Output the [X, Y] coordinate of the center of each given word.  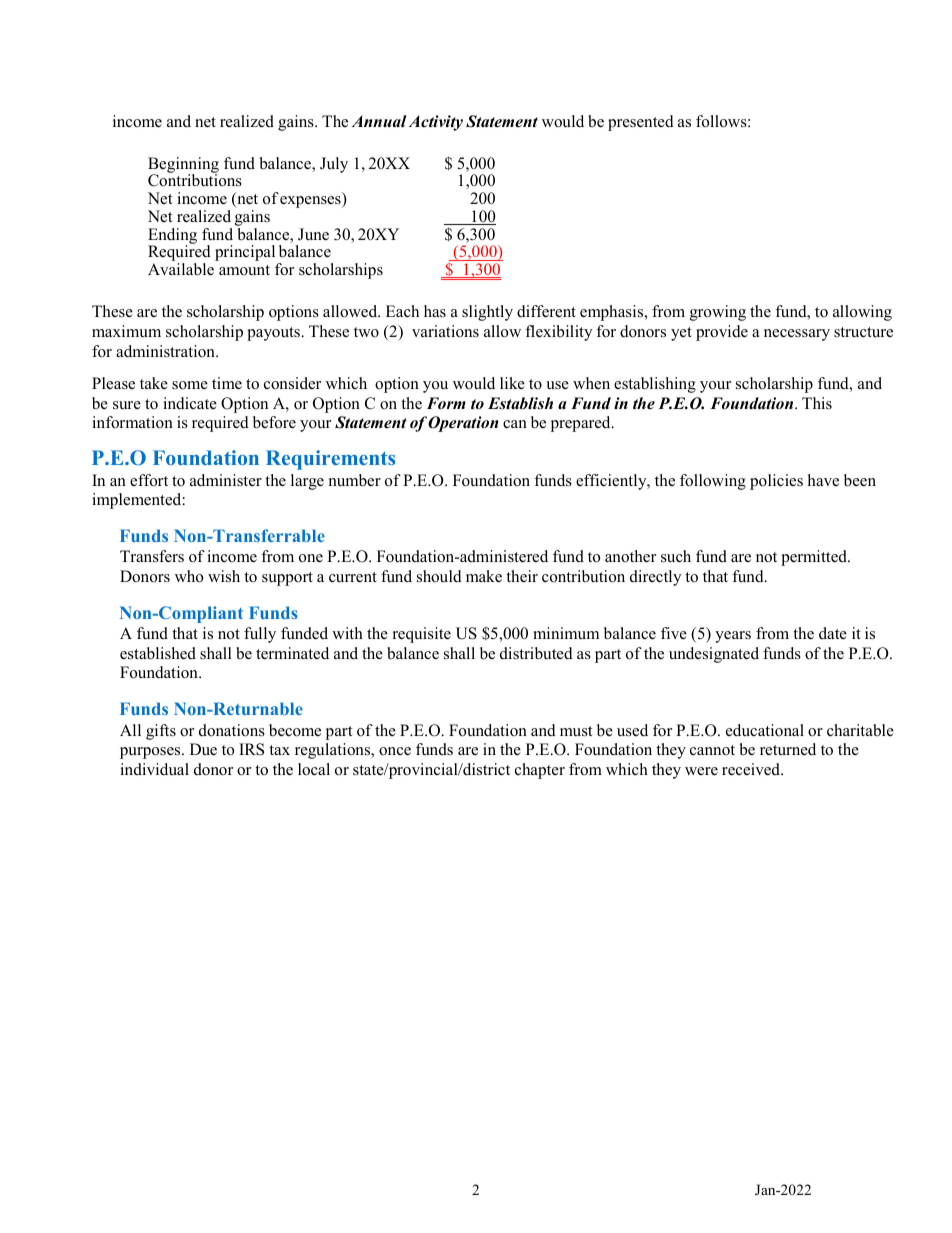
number [355, 480]
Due [203, 749]
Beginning [183, 166]
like [512, 383]
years [733, 637]
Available [181, 269]
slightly [487, 313]
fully [260, 635]
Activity [436, 123]
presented [641, 123]
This [817, 403]
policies [776, 482]
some [190, 385]
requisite [422, 635]
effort [149, 480]
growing [718, 313]
